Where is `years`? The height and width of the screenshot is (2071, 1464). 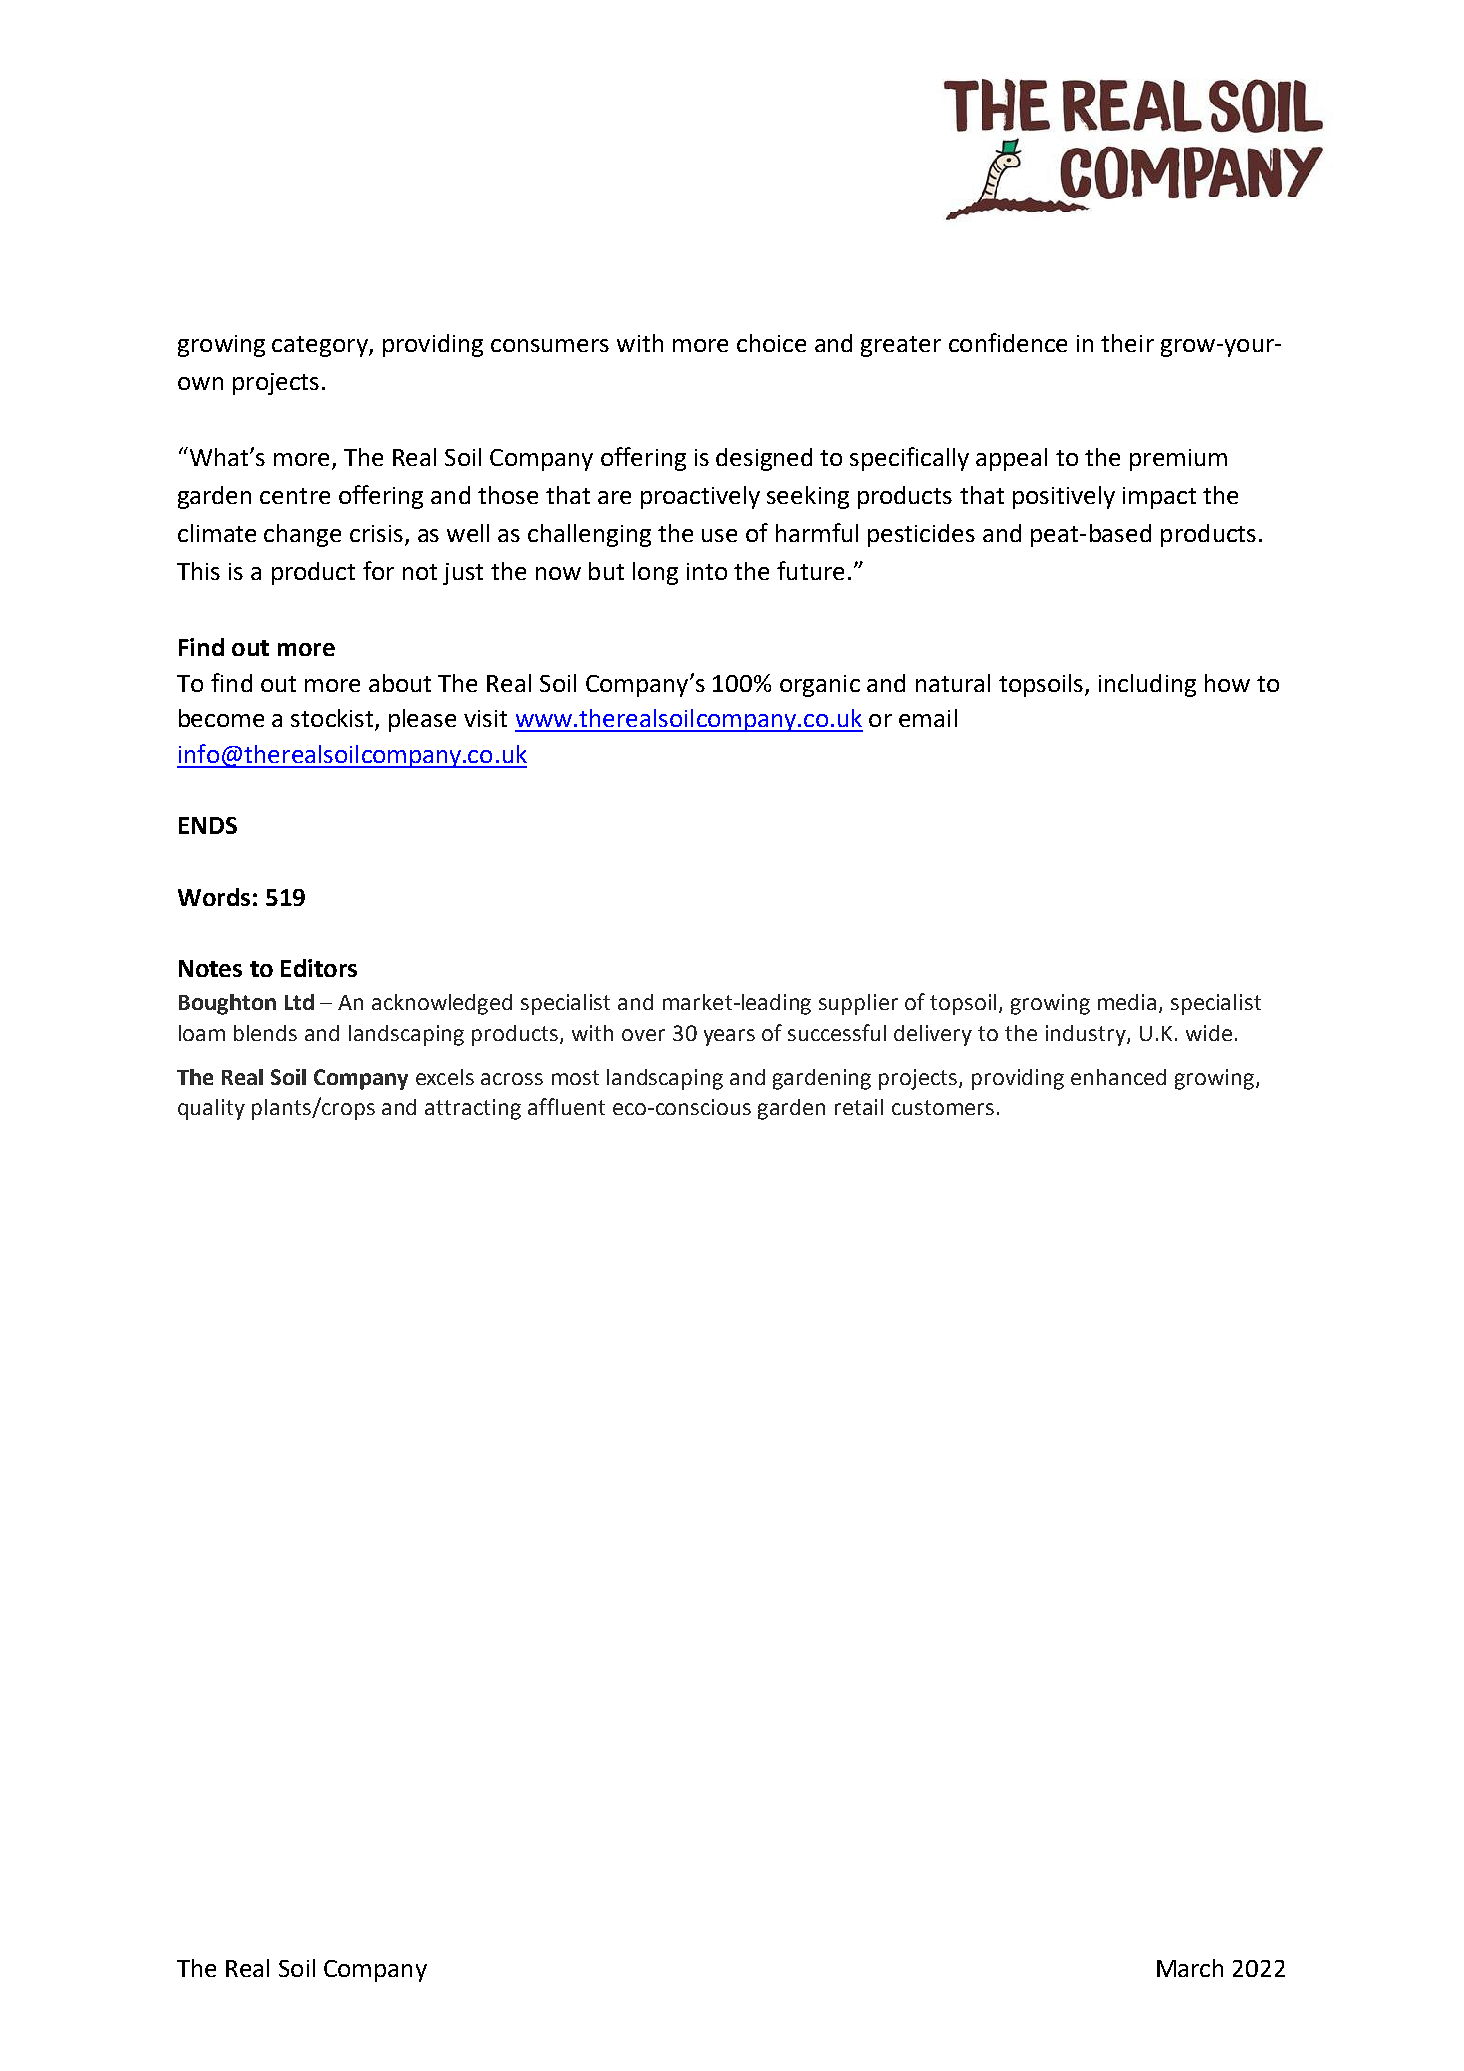 years is located at coordinates (729, 1037).
